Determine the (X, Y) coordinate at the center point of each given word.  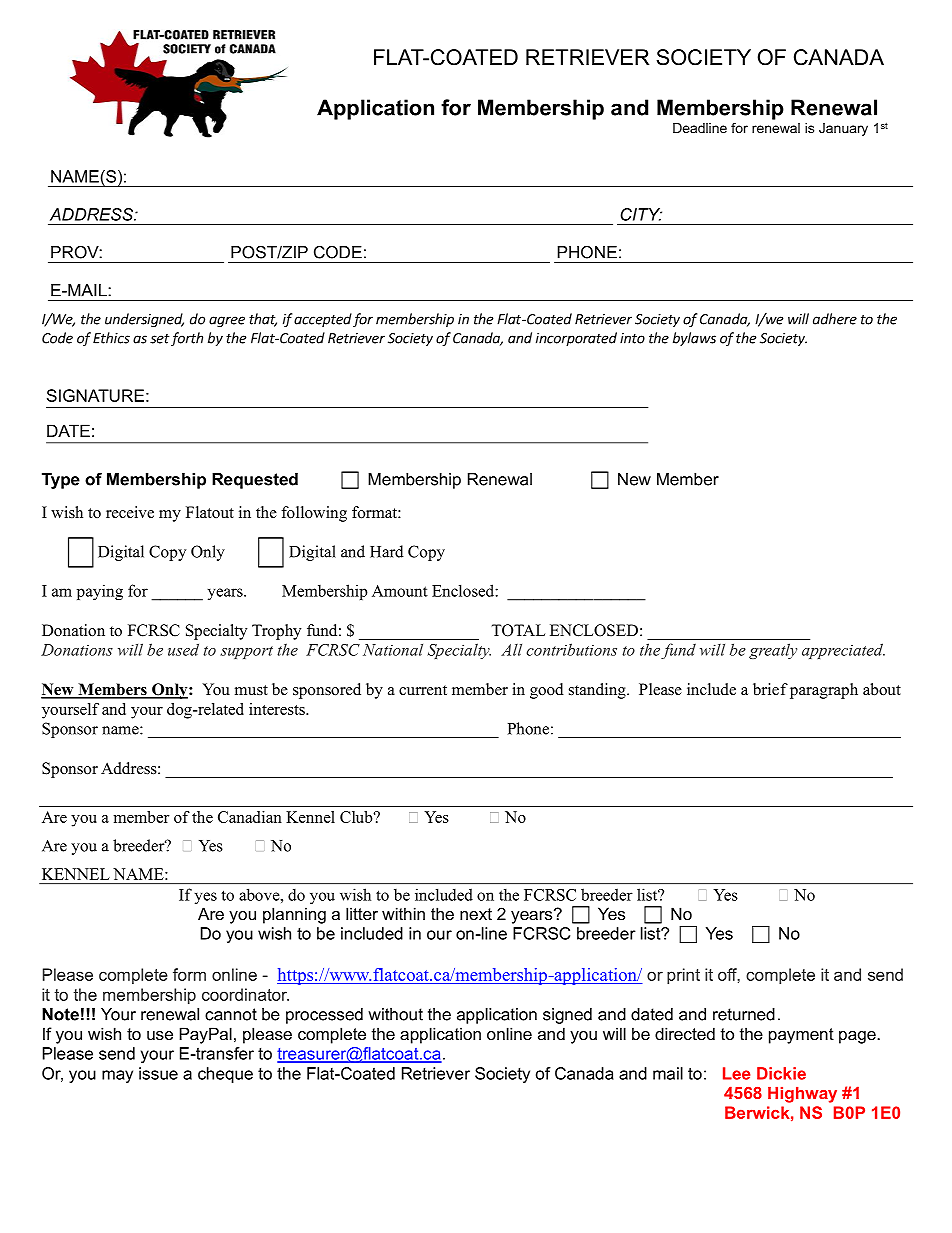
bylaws (694, 339)
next (476, 914)
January (843, 129)
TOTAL (518, 630)
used (183, 649)
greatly (773, 651)
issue (158, 1073)
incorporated (576, 339)
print (683, 976)
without (395, 1014)
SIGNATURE (95, 395)
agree (227, 321)
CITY (641, 214)
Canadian (250, 817)
